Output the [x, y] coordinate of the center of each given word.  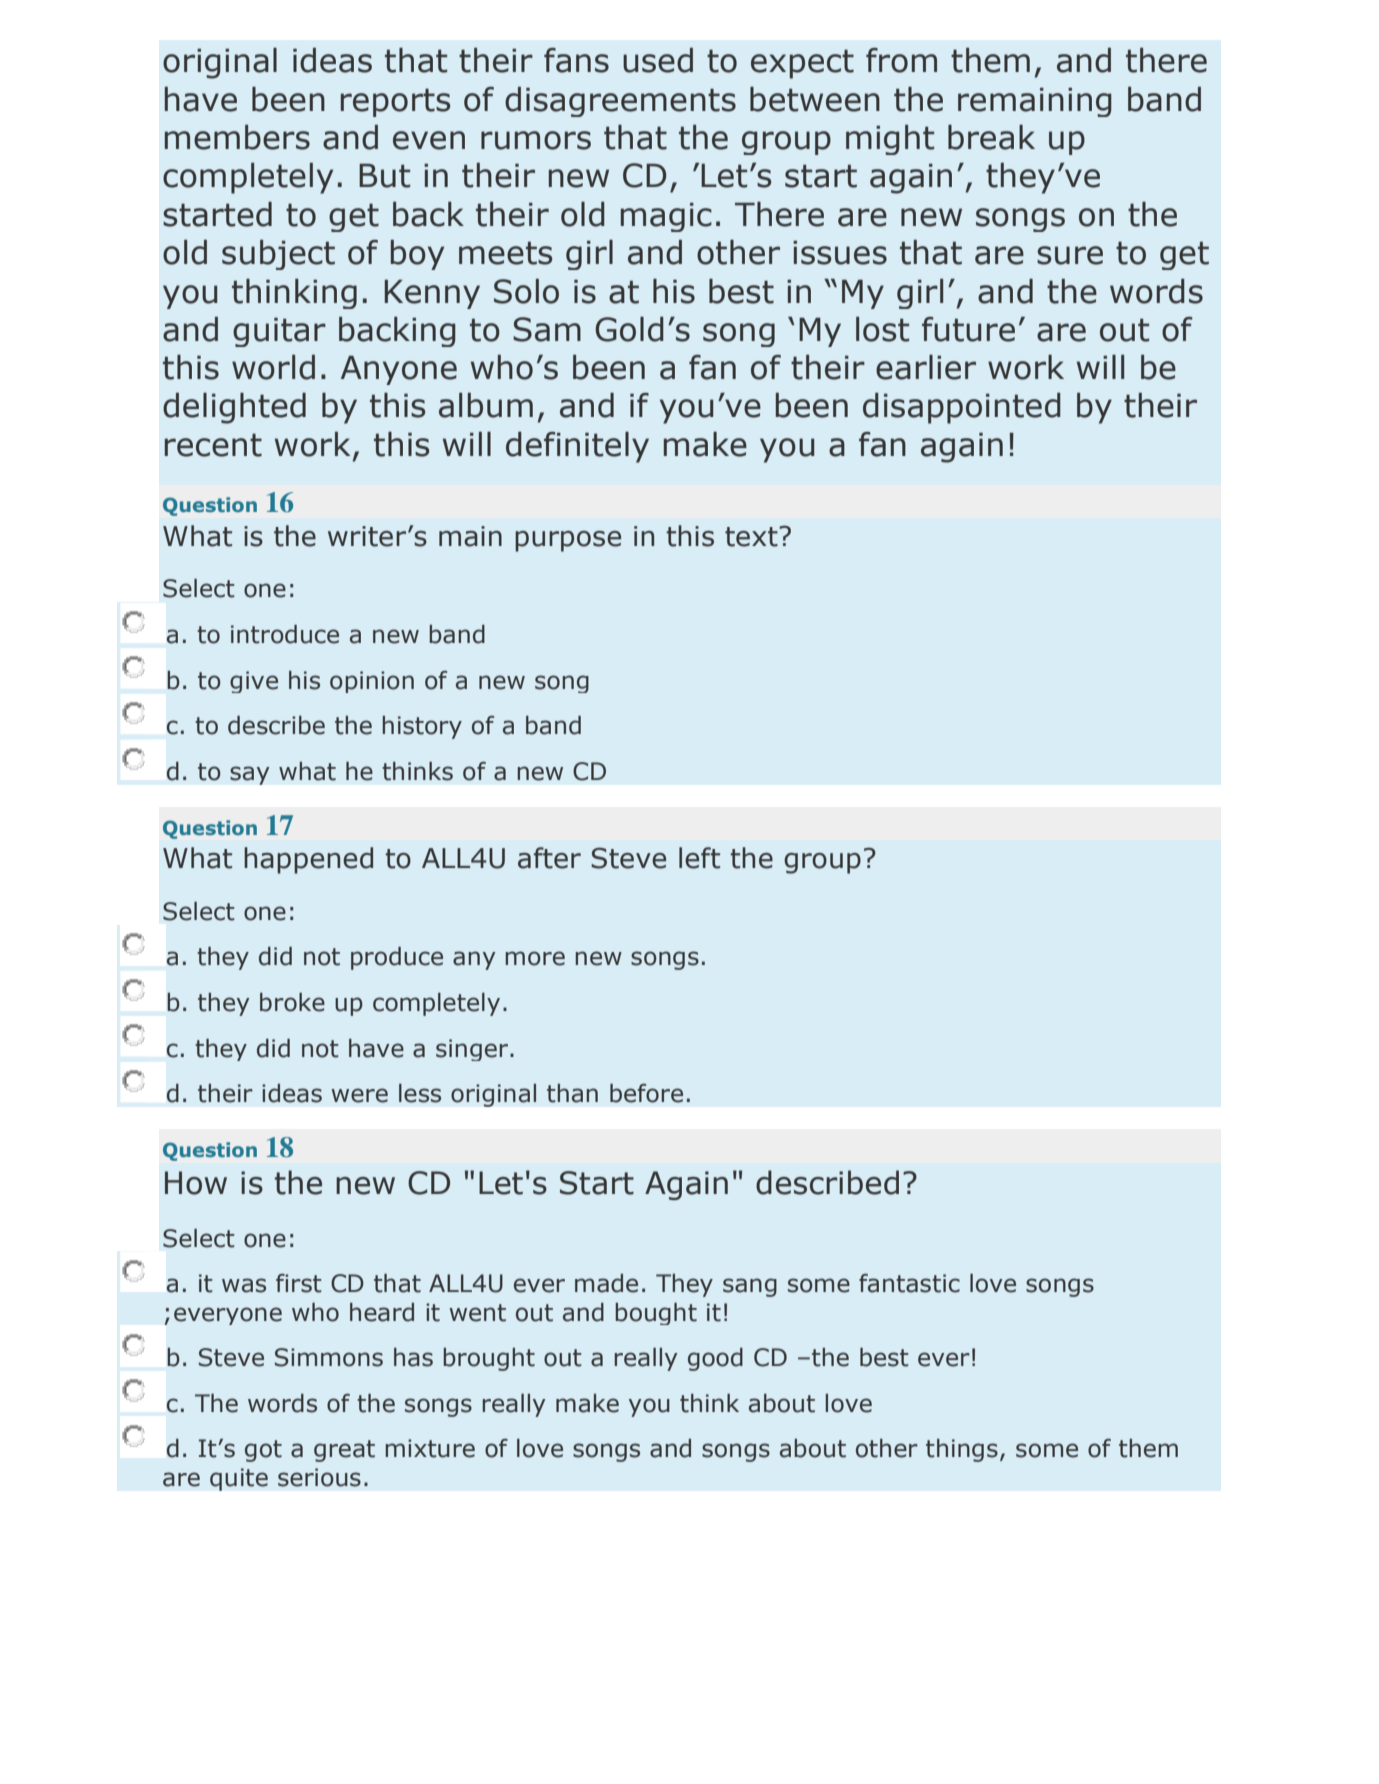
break [991, 137]
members [237, 137]
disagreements [620, 102]
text [752, 537]
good [715, 1359]
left [699, 858]
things [962, 1450]
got [263, 1451]
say [250, 775]
